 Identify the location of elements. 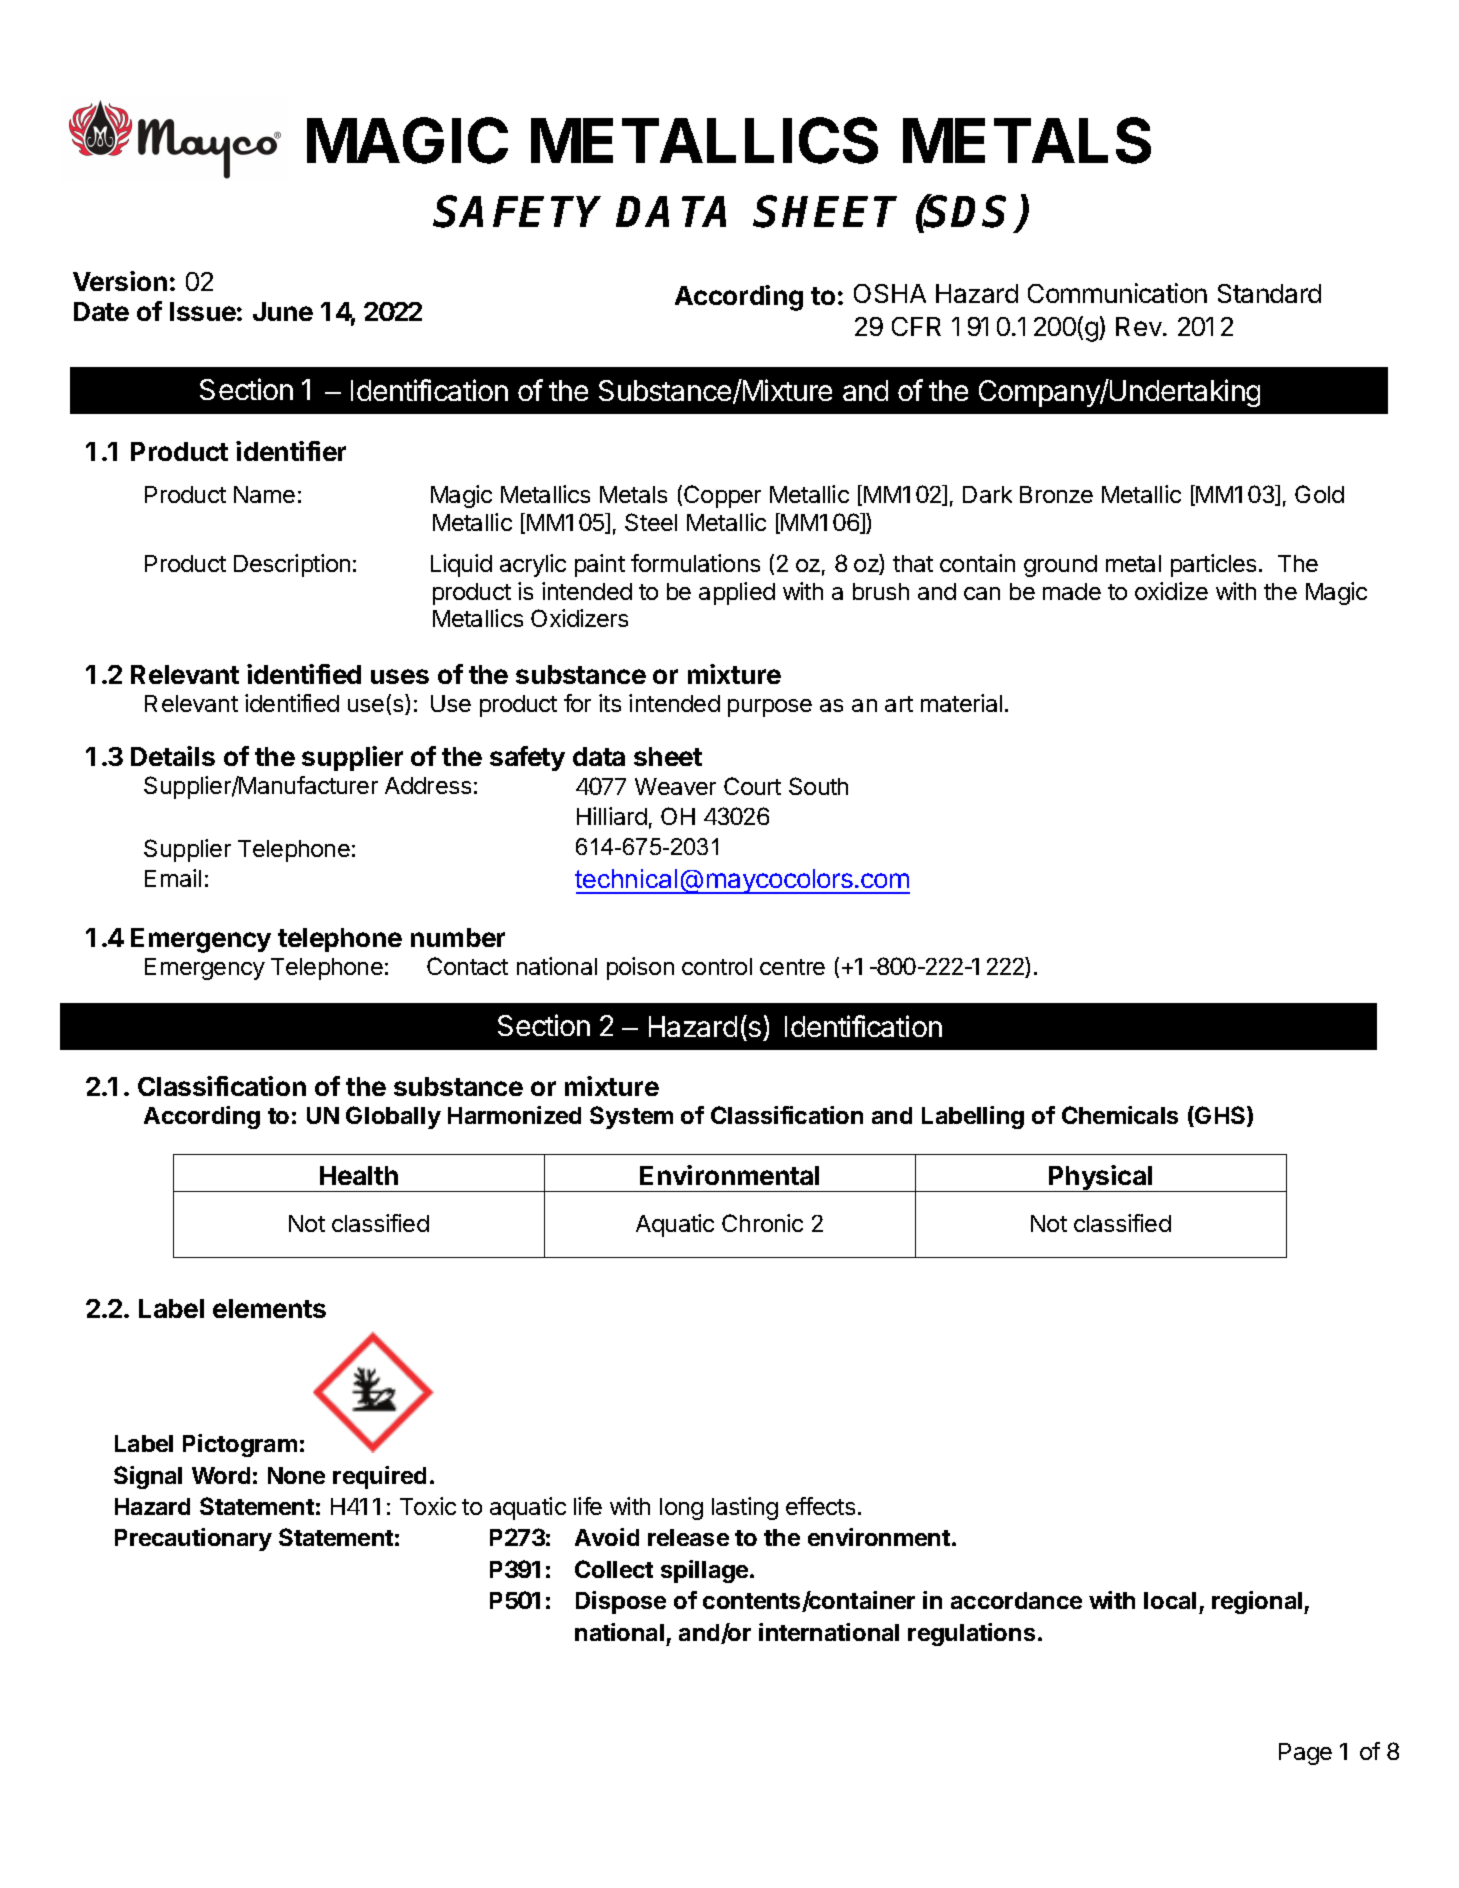
(269, 1308).
